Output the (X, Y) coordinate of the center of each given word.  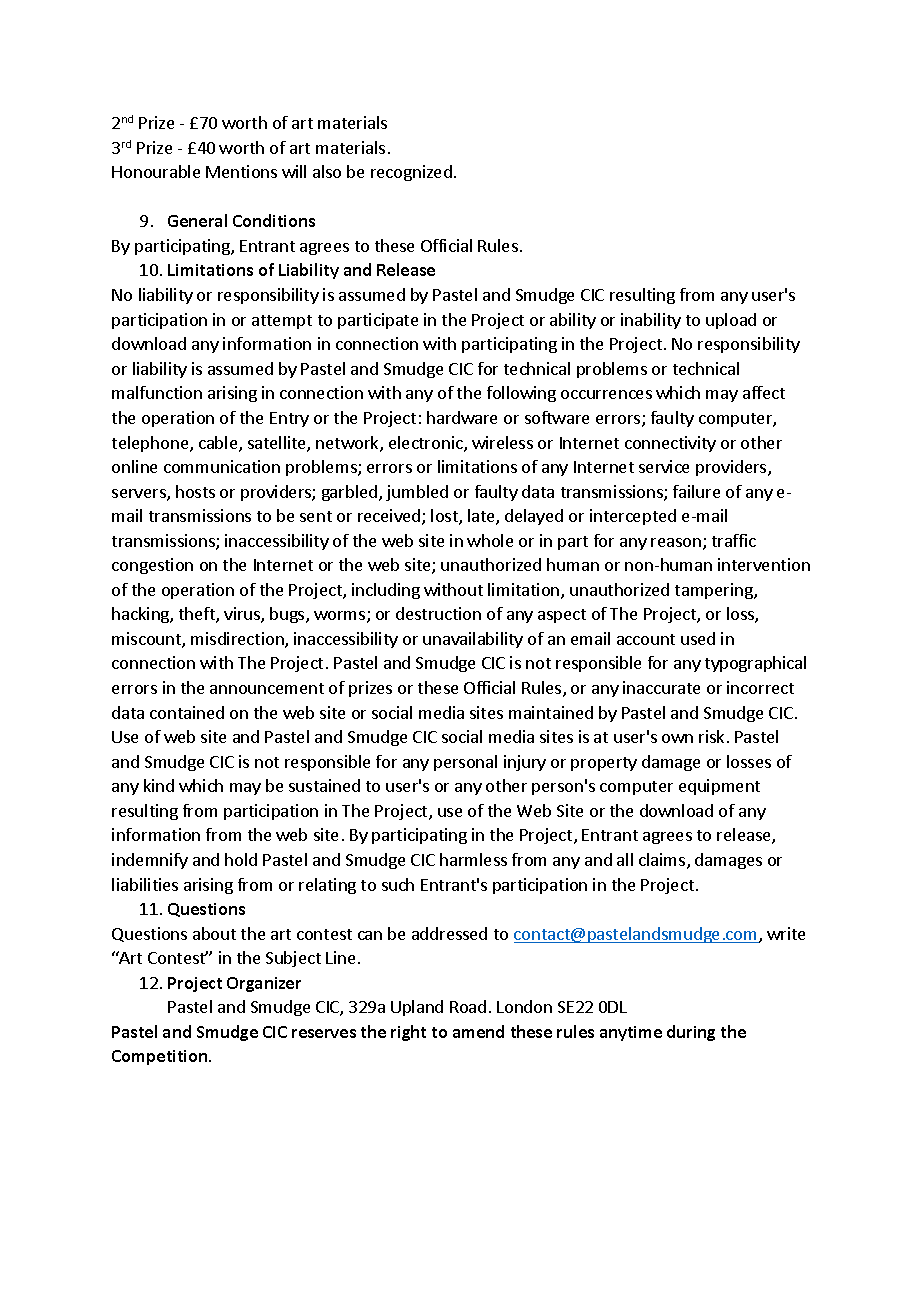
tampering (715, 591)
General (197, 220)
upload (731, 321)
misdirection (238, 640)
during (691, 1033)
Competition (161, 1057)
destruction (438, 613)
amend (478, 1031)
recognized (411, 173)
